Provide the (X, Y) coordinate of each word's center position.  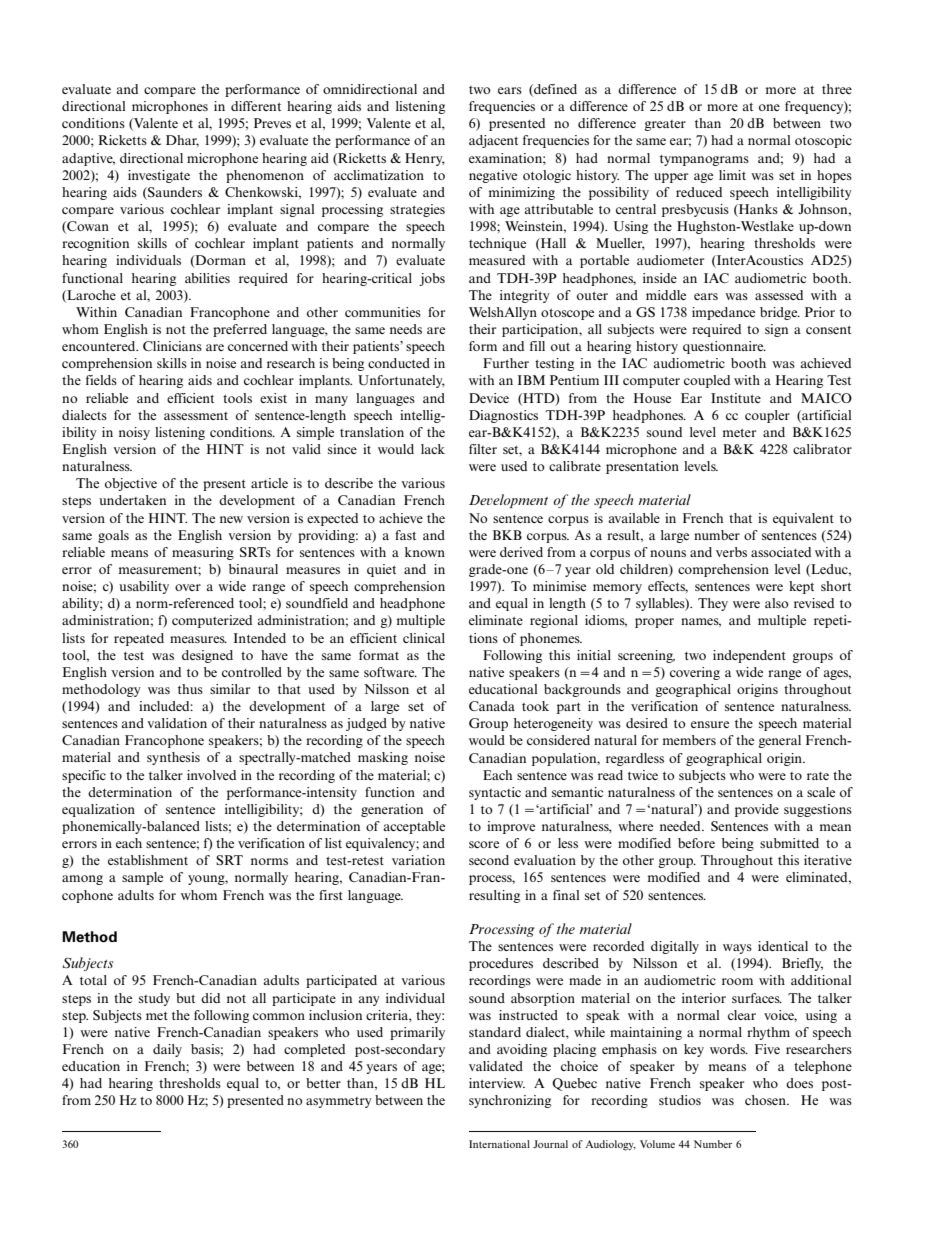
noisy (134, 433)
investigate (159, 176)
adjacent (493, 141)
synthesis (173, 758)
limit (732, 175)
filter (483, 449)
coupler (767, 416)
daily (167, 1050)
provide (757, 810)
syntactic (495, 793)
